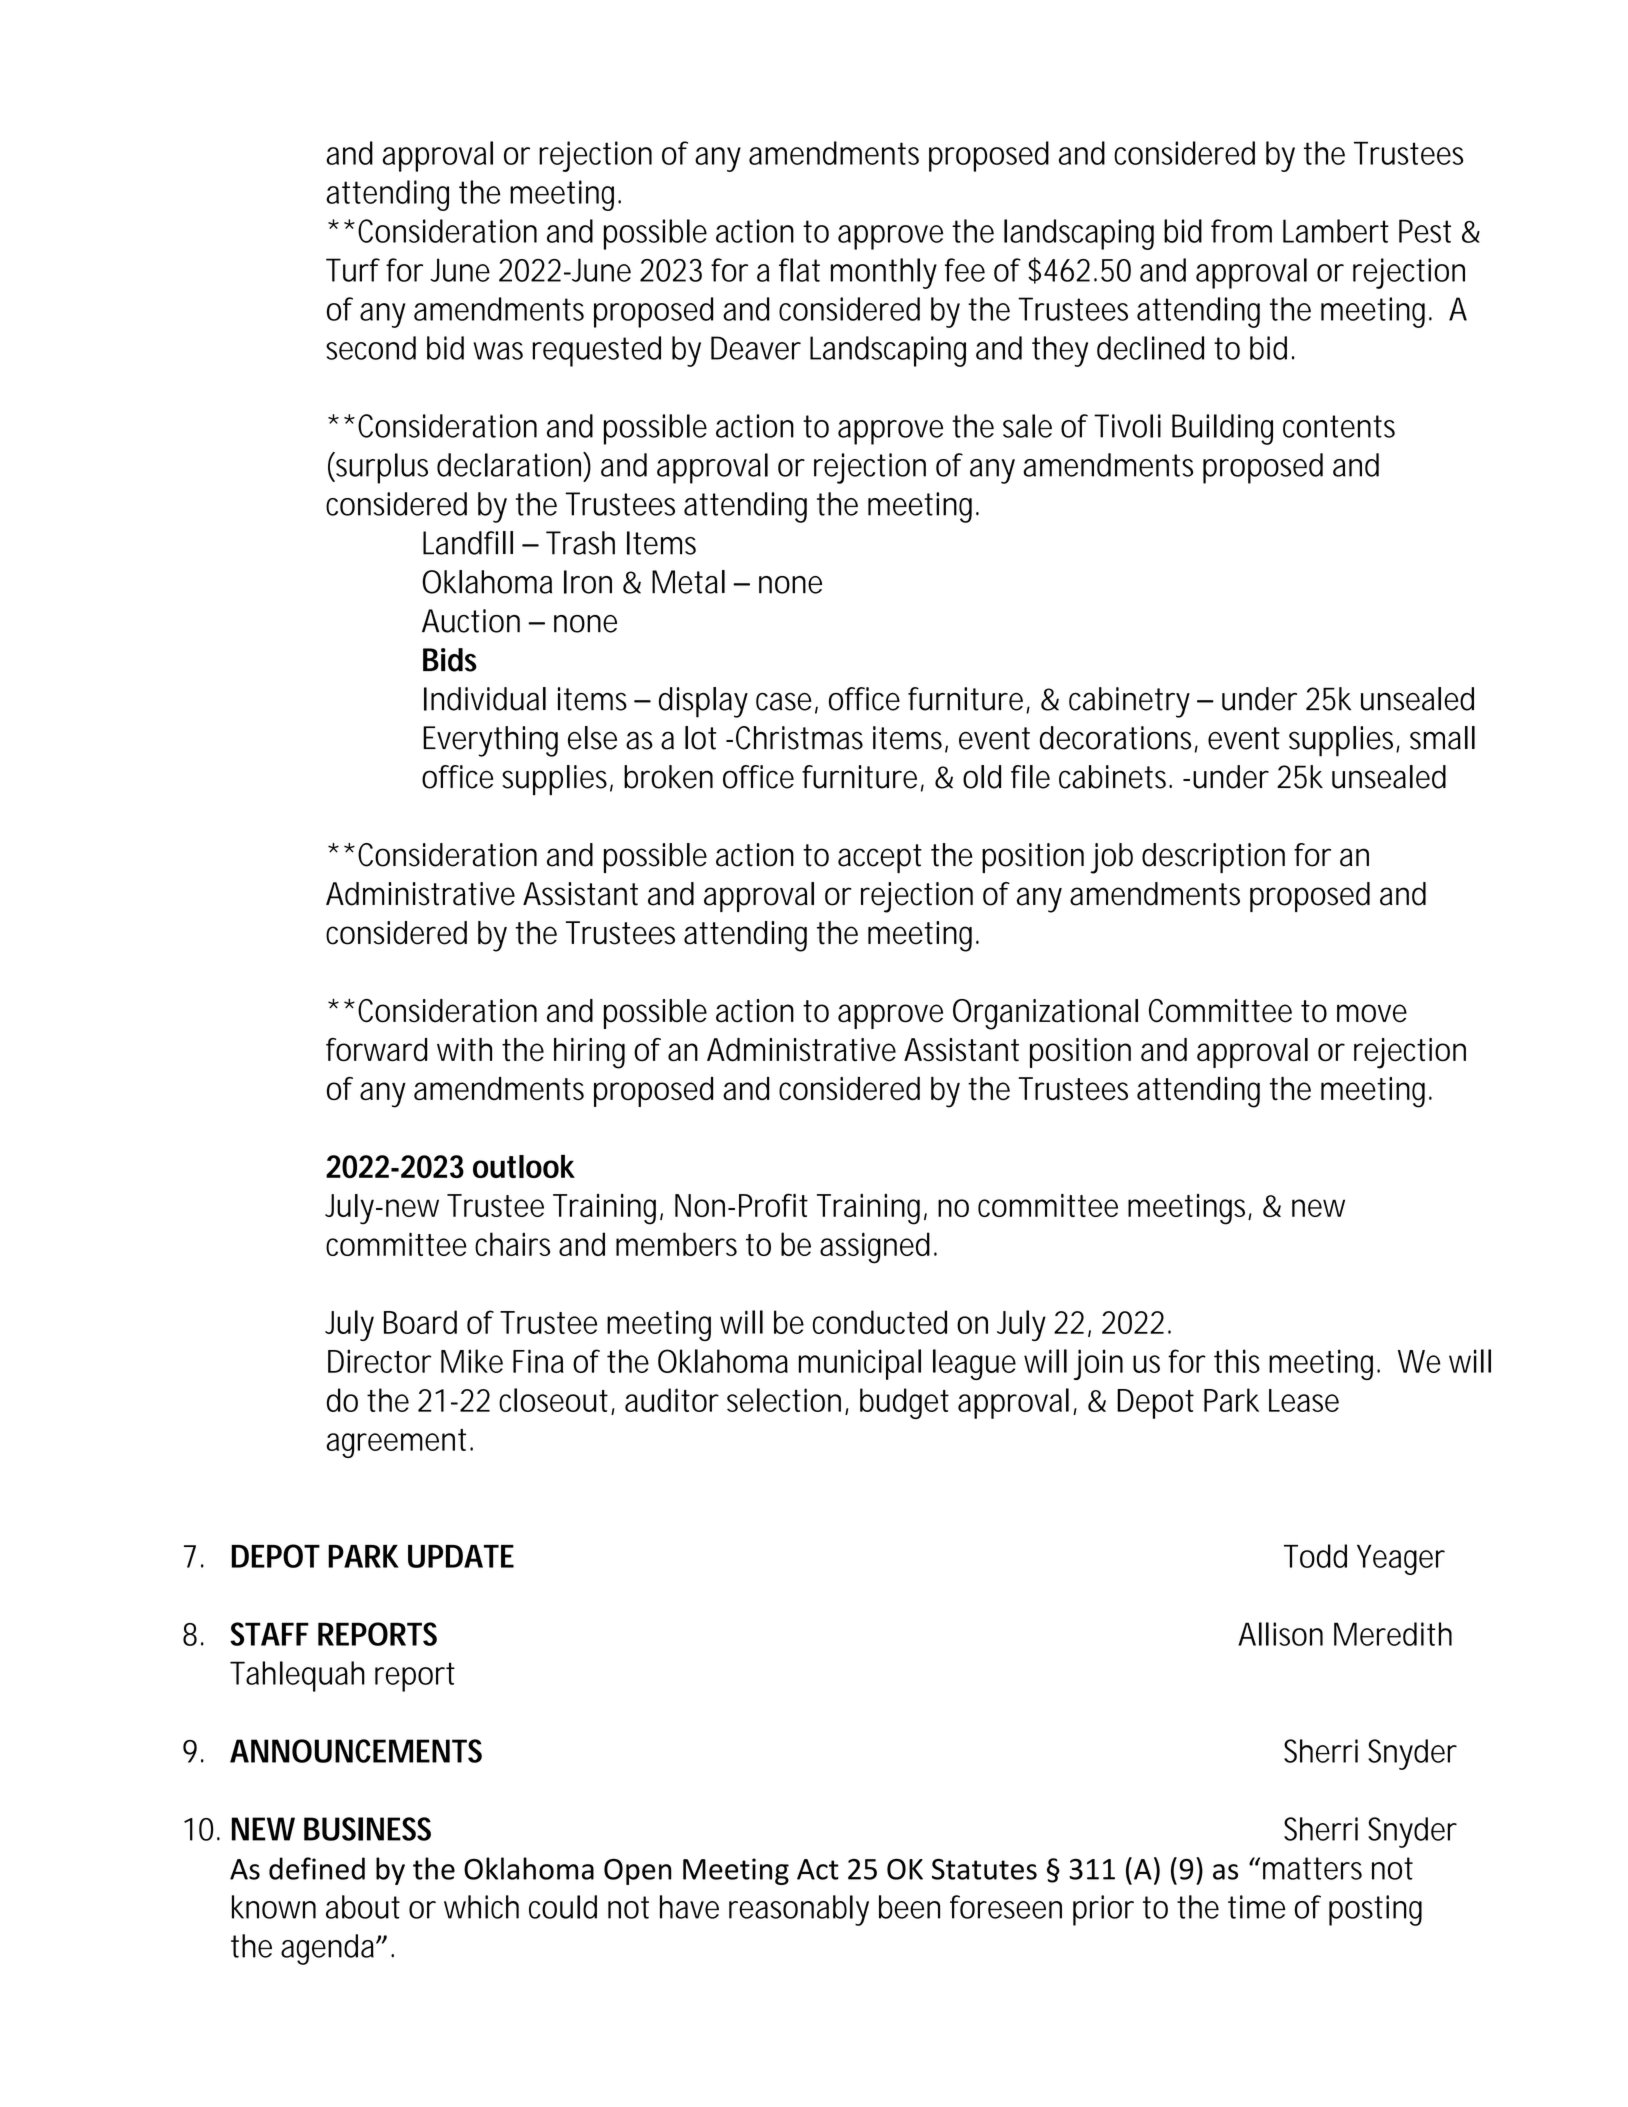 Image resolution: width=1628 pixels, height=2107 pixels. I want to click on about, so click(363, 1907).
